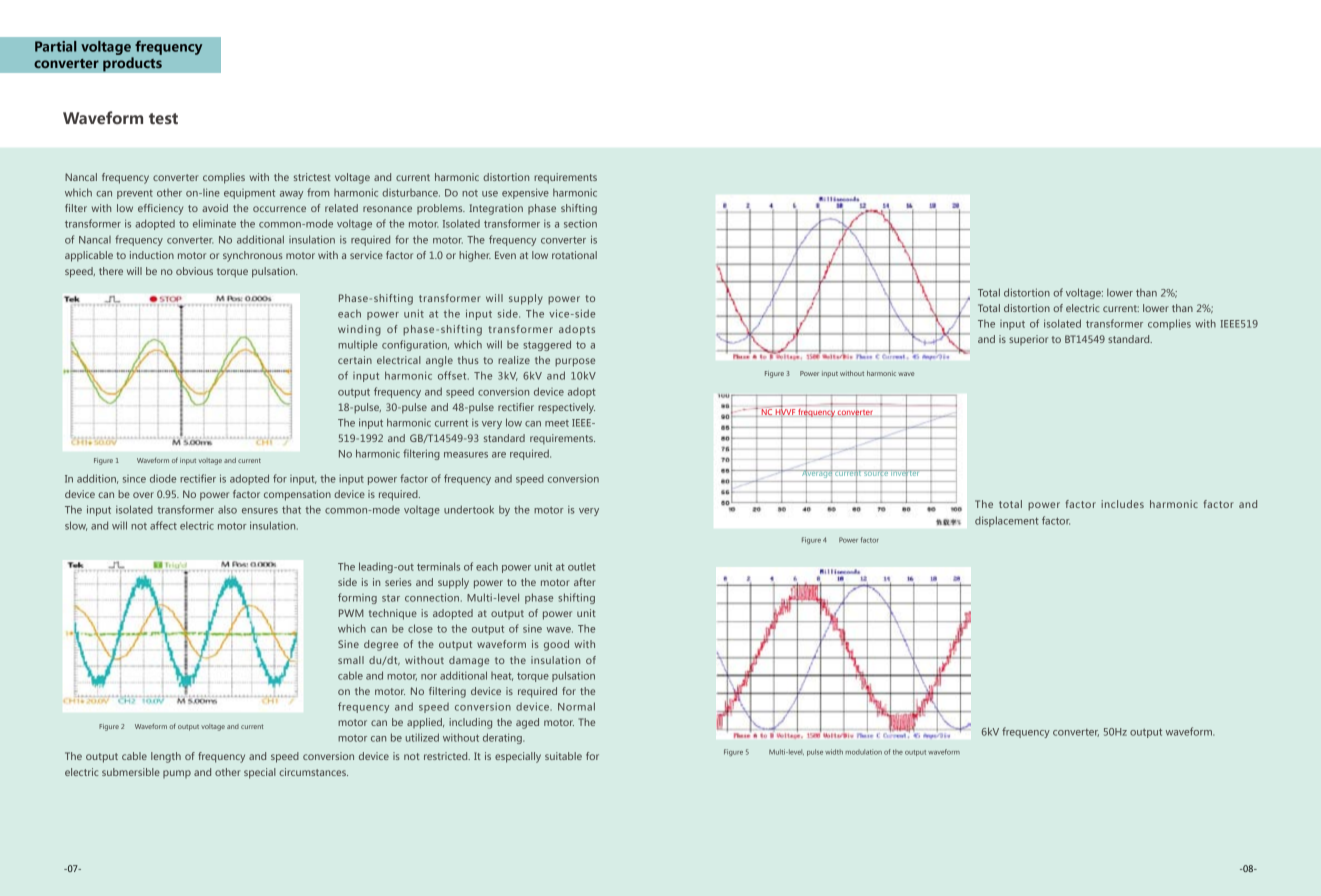 The width and height of the page is (1321, 896). Describe the element at coordinates (557, 423) in the page. I see `meet` at that location.
